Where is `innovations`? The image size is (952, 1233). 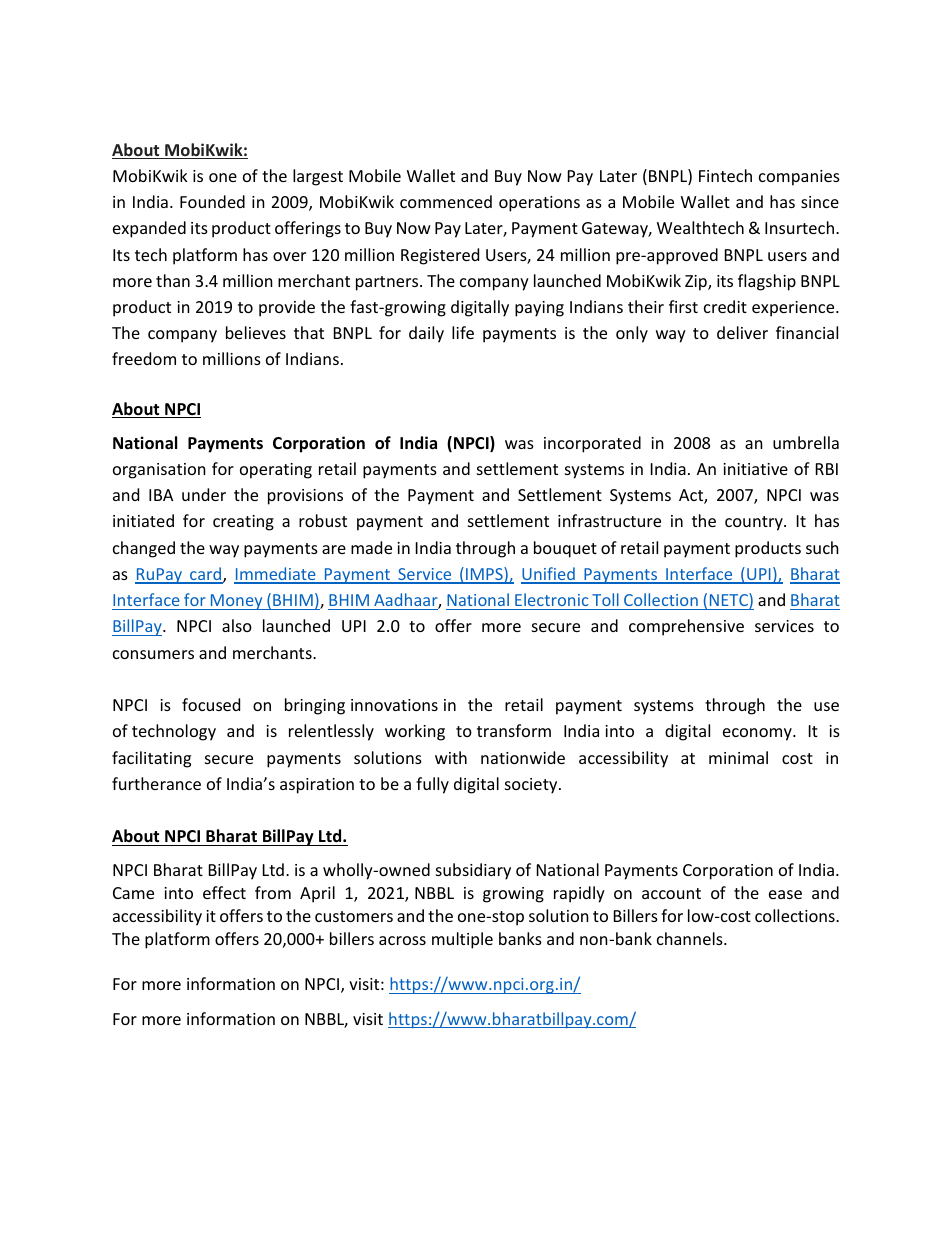
innovations is located at coordinates (394, 705).
